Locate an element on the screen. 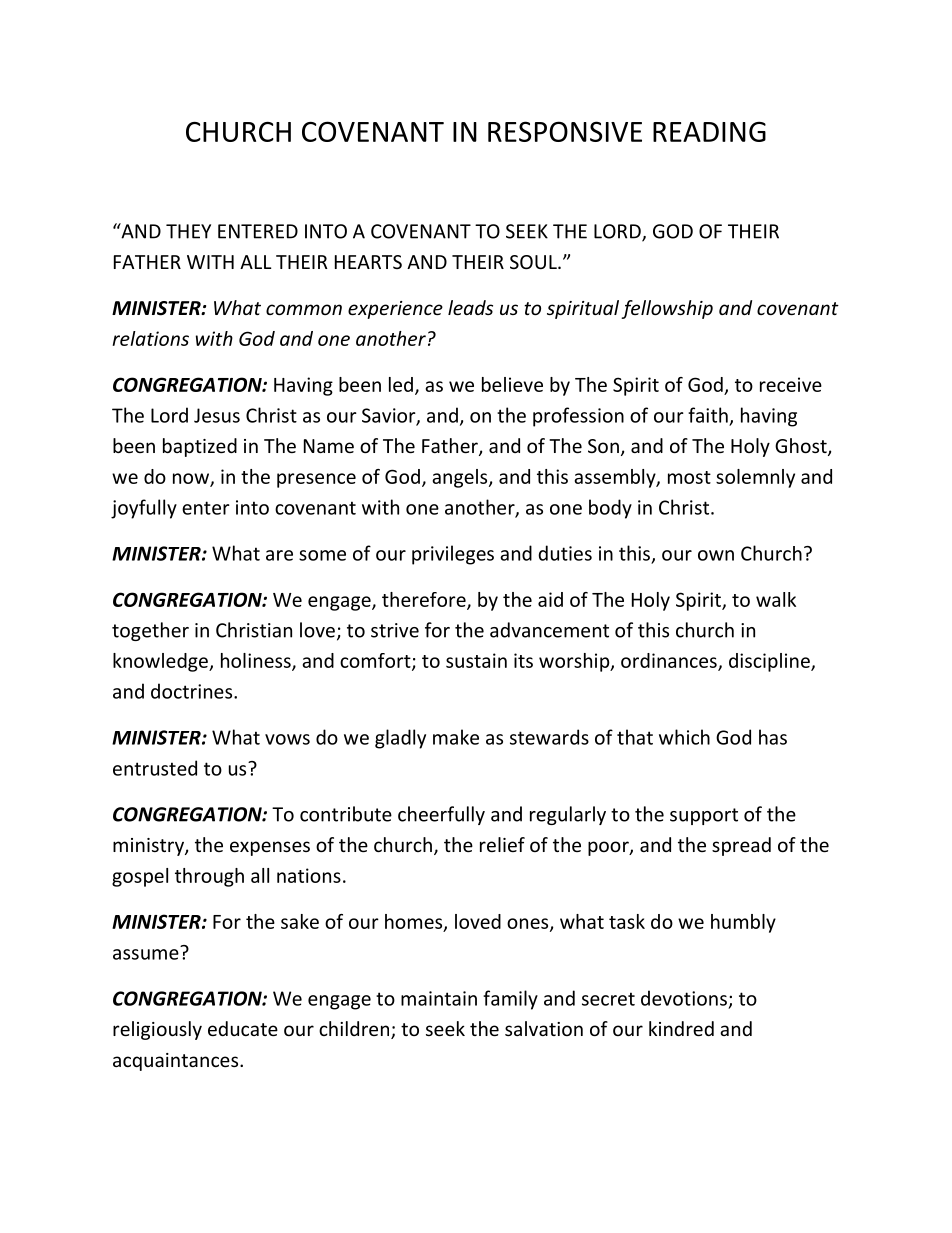 The width and height of the screenshot is (952, 1233). READING is located at coordinates (709, 131).
